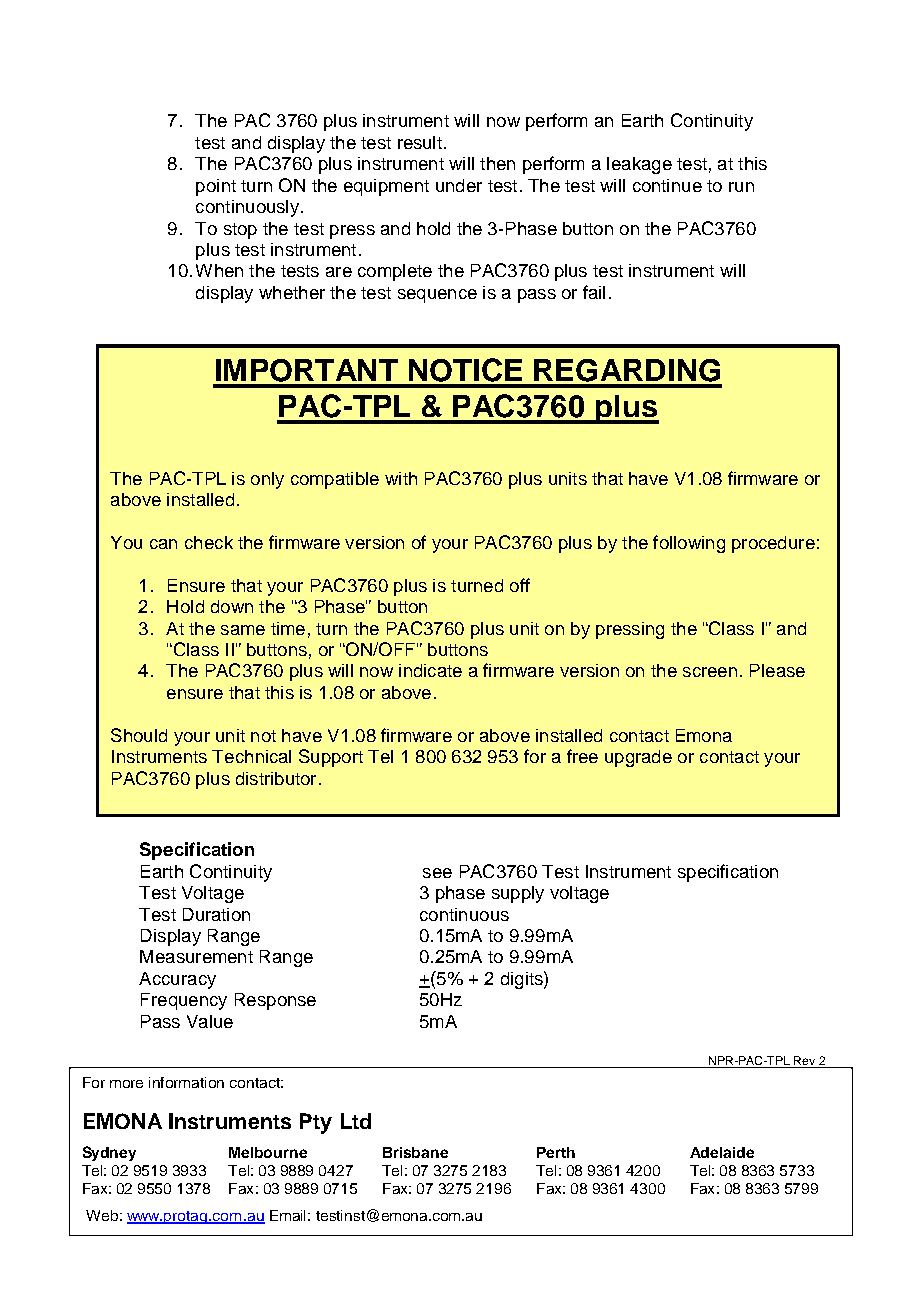 The width and height of the document is (924, 1308). Describe the element at coordinates (243, 630) in the document. I see `same` at that location.
